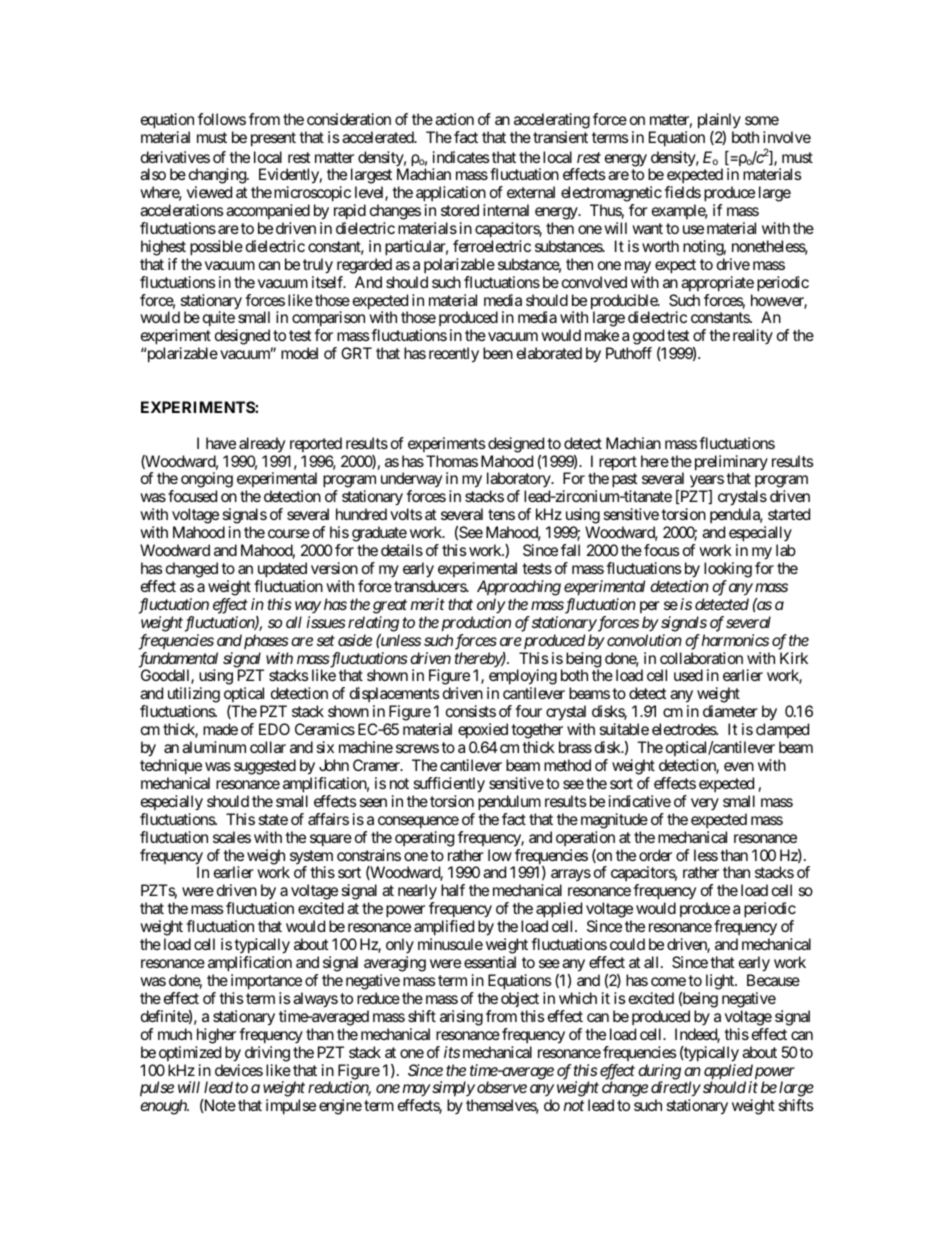  I want to click on ongoing, so click(207, 481).
